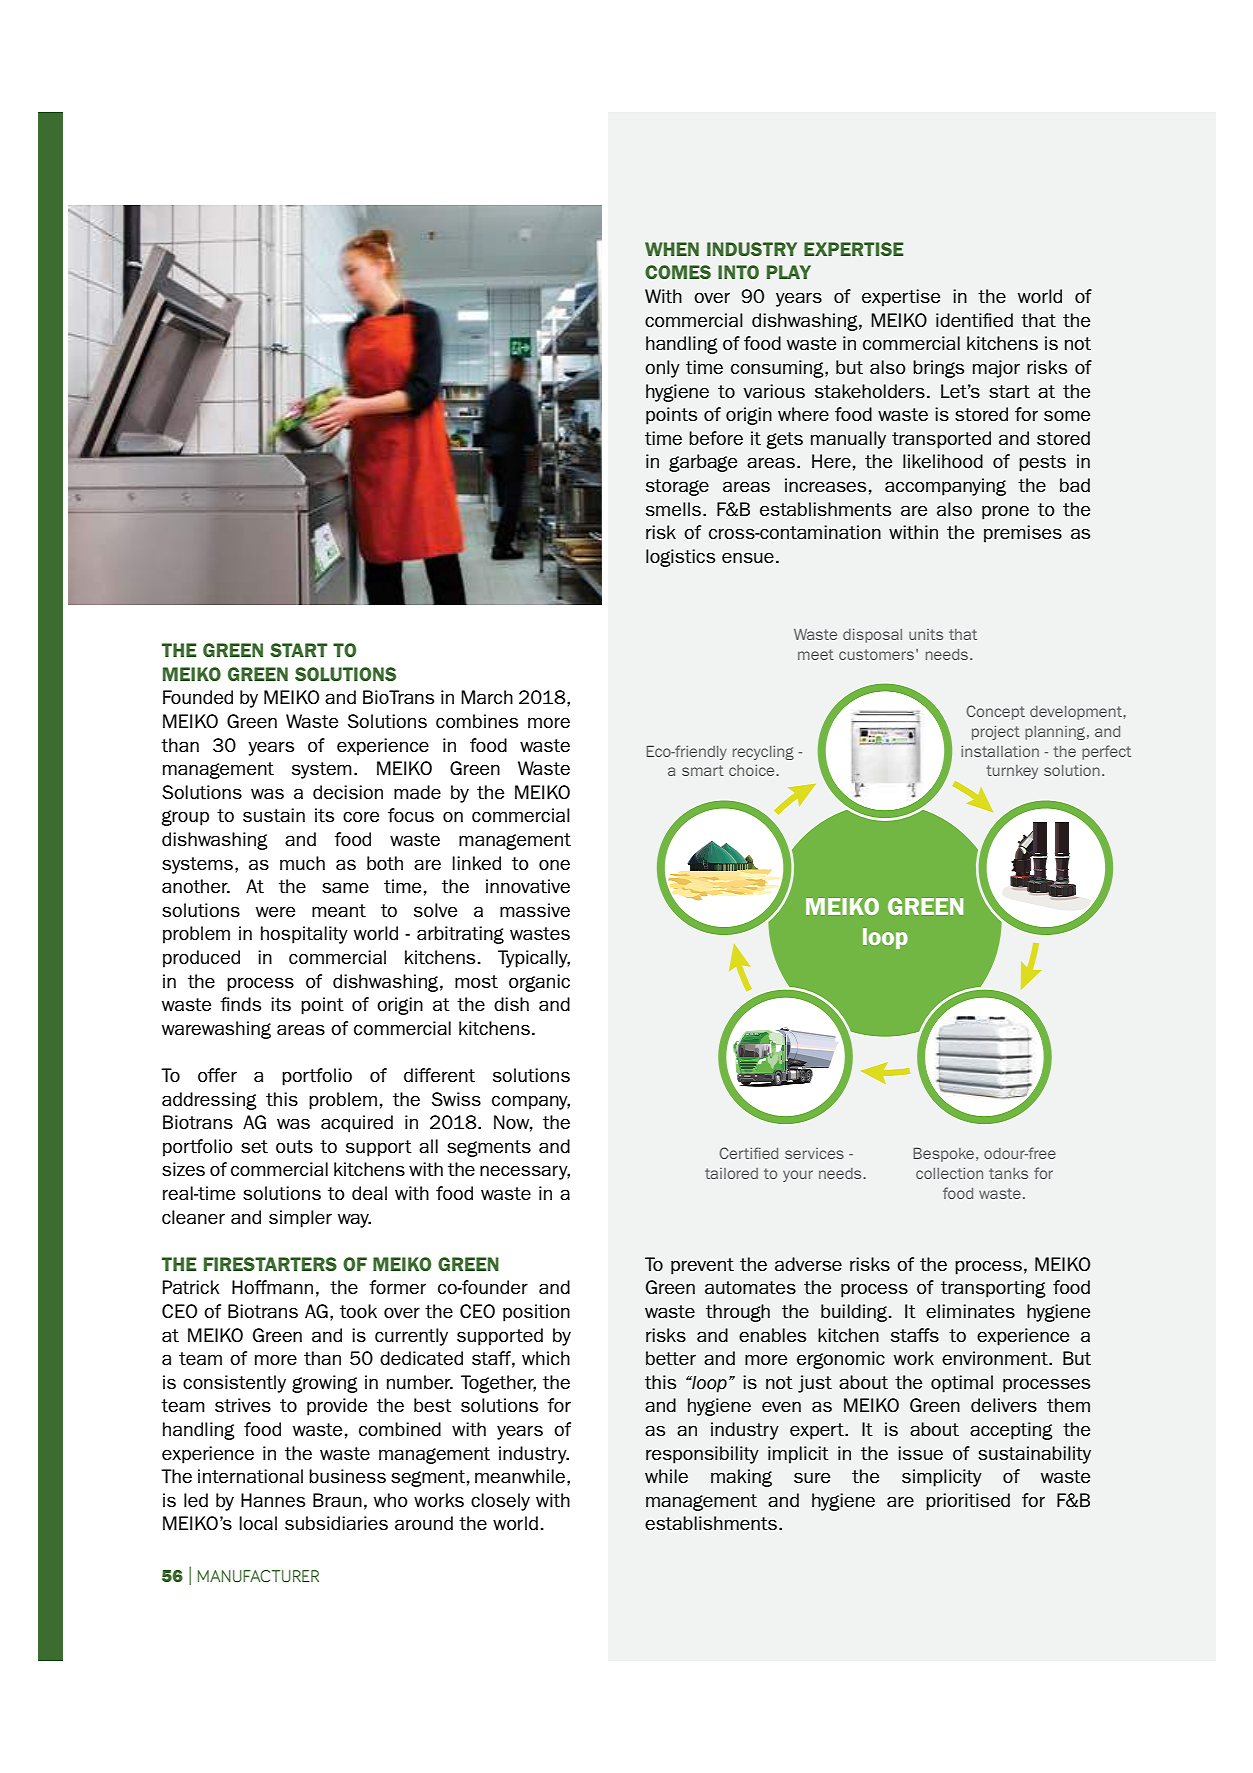  What do you see at coordinates (258, 1523) in the document?
I see `local` at bounding box center [258, 1523].
